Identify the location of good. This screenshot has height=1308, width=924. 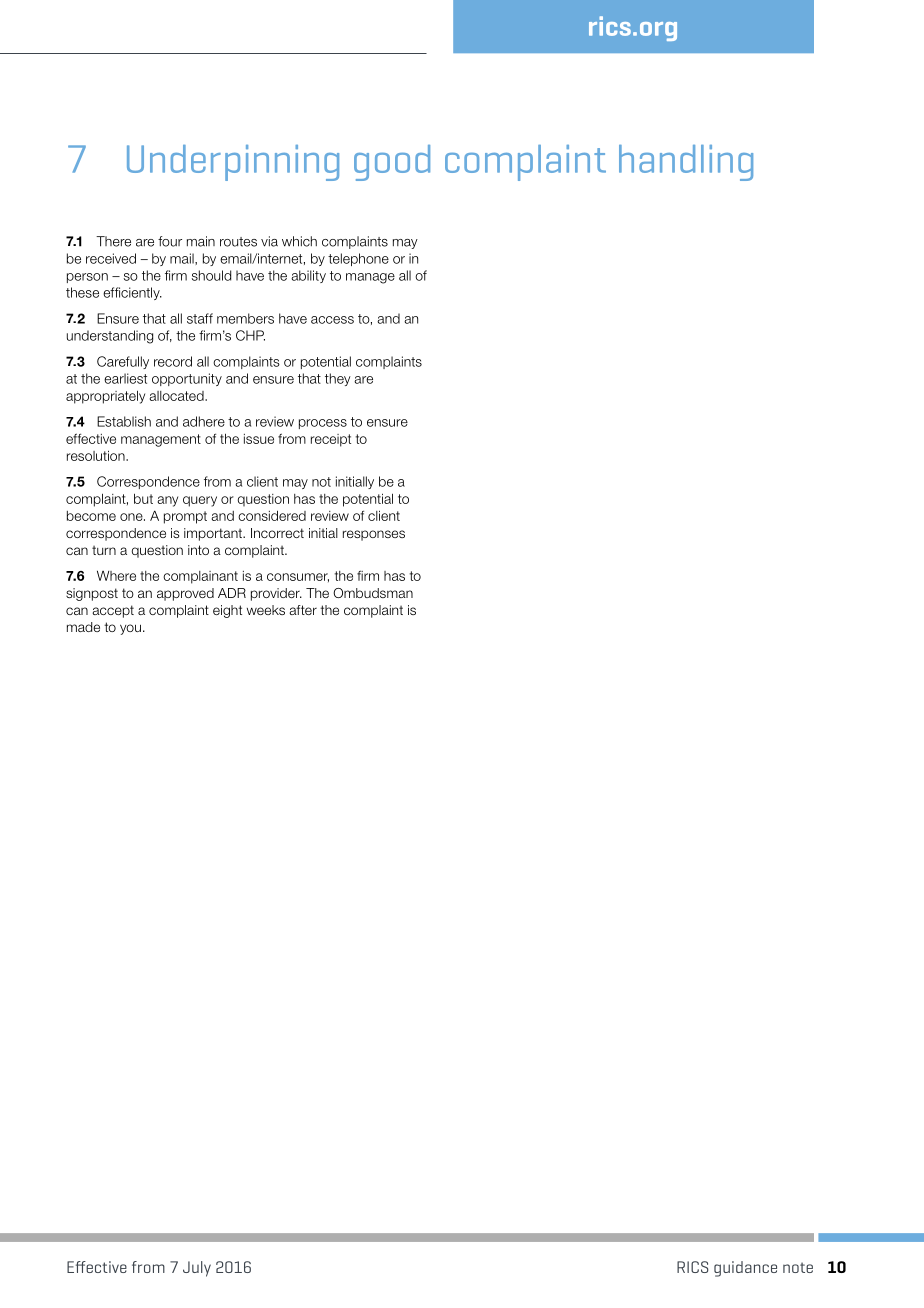
(392, 163).
